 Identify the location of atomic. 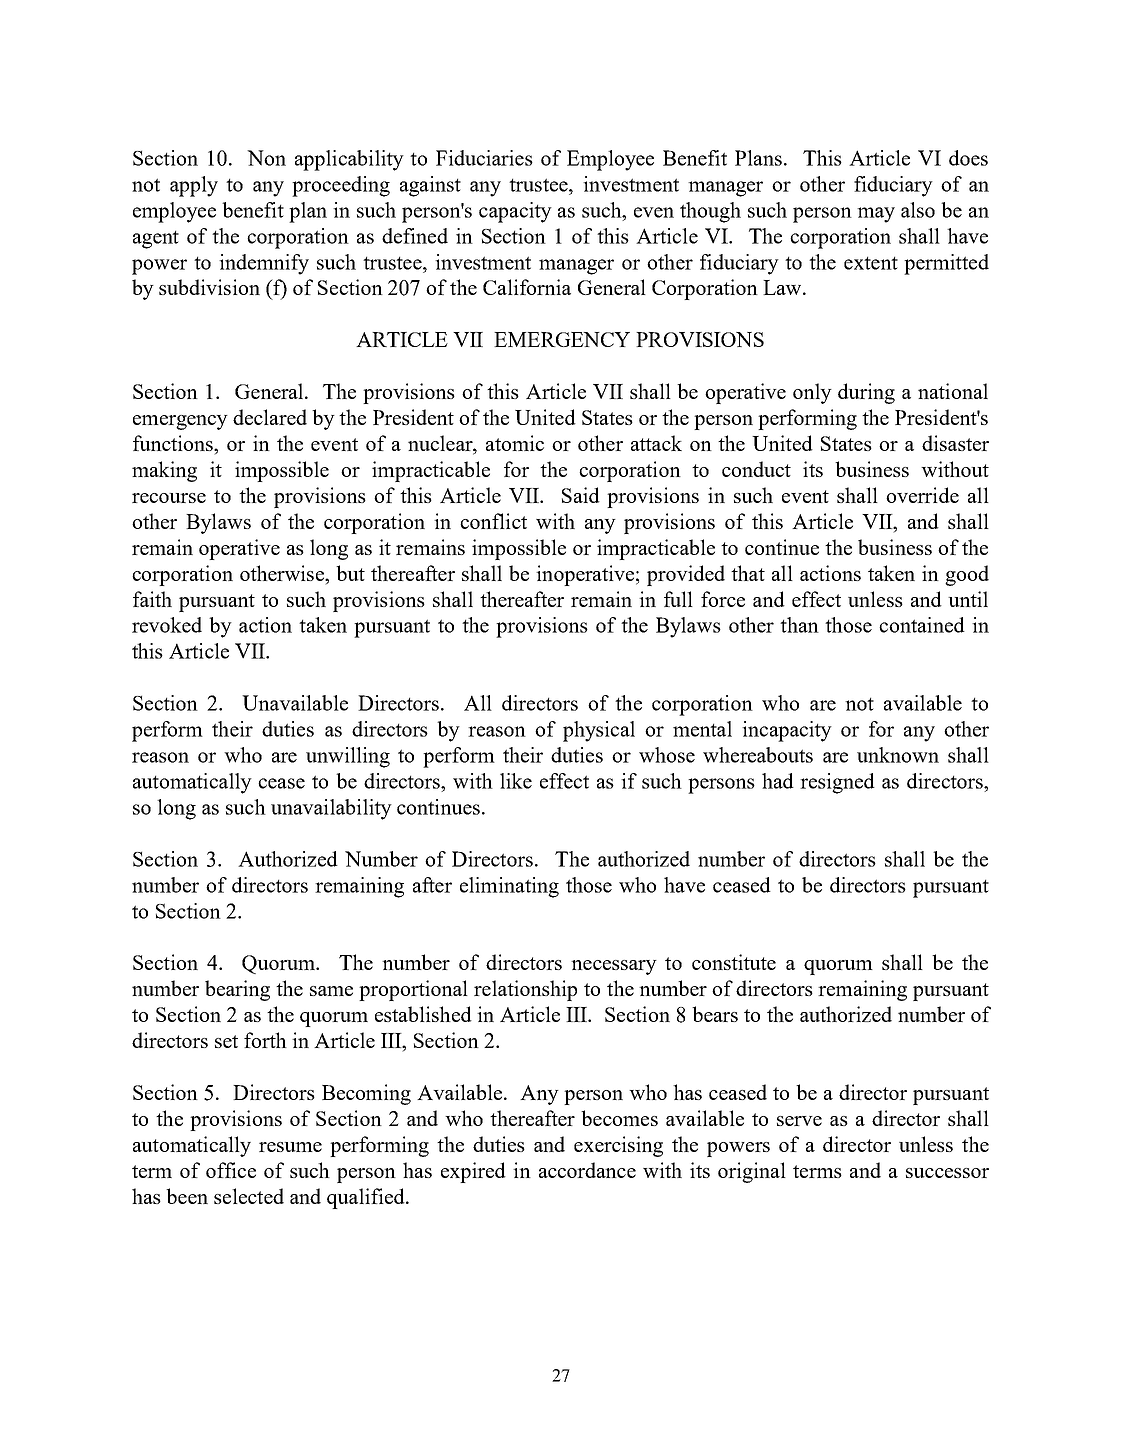
(515, 443).
